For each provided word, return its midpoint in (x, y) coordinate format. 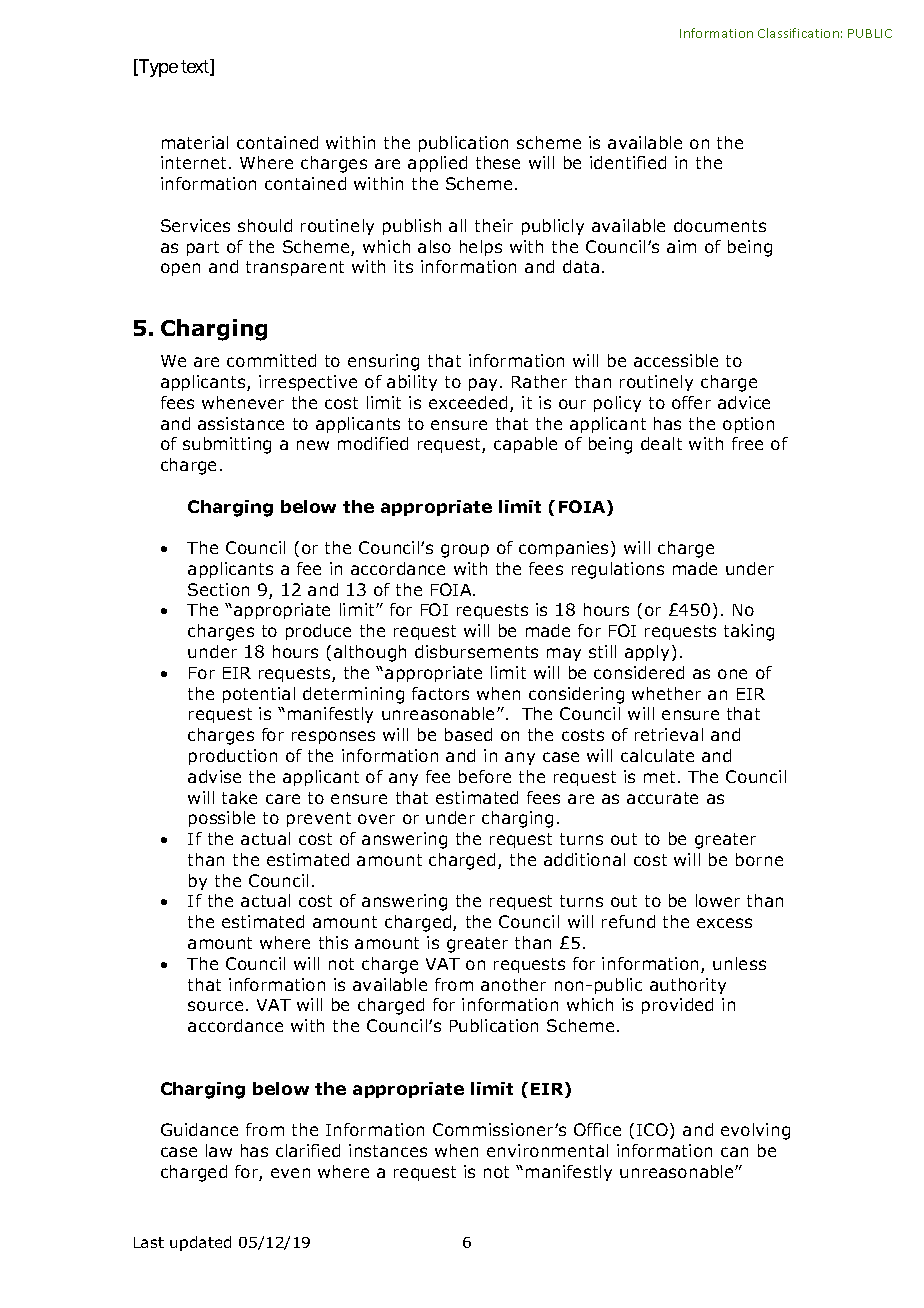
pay (485, 384)
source (215, 1006)
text (196, 68)
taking (749, 632)
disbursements (476, 651)
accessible (676, 360)
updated (200, 1243)
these (498, 162)
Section (218, 589)
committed (271, 360)
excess (724, 923)
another (513, 984)
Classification (798, 33)
